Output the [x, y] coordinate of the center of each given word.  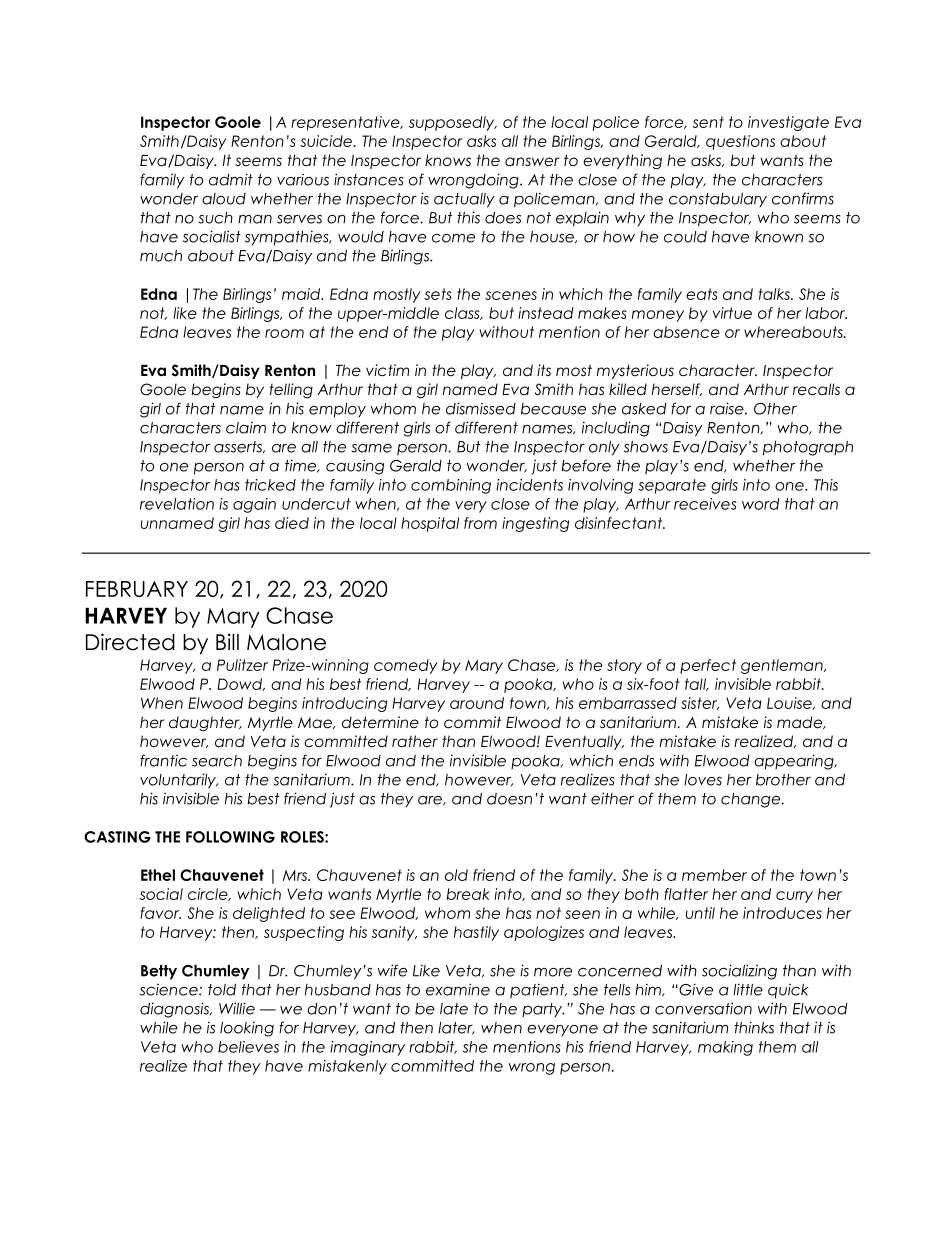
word [760, 504]
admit [231, 179]
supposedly [453, 123]
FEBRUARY [137, 589]
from [480, 523]
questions [740, 142]
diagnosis [175, 1010]
